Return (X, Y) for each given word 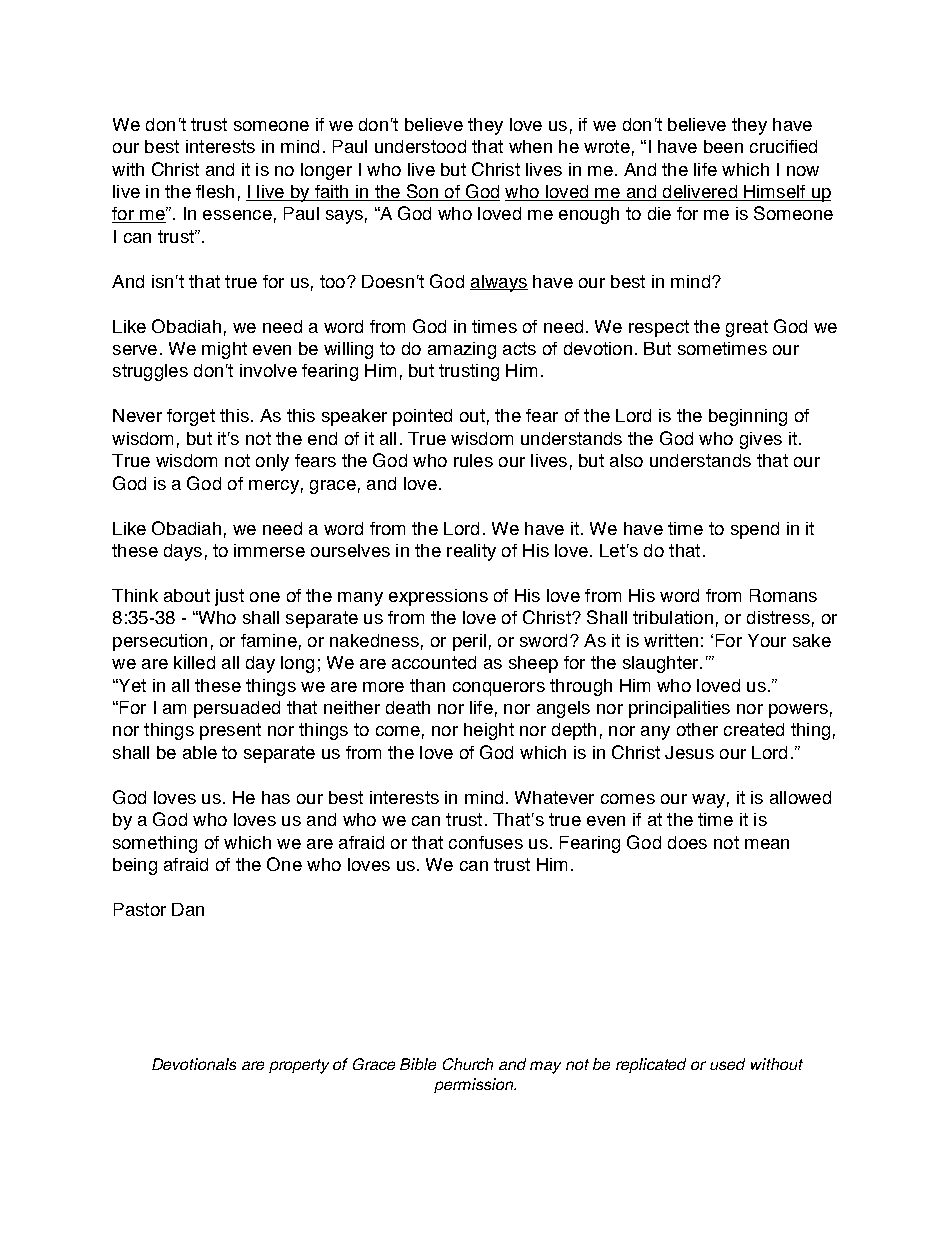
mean (767, 844)
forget (191, 417)
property (299, 1066)
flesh (215, 191)
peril (469, 642)
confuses (486, 842)
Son (422, 192)
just (229, 597)
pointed (422, 417)
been (723, 146)
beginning (748, 417)
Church (468, 1064)
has (276, 797)
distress (778, 617)
